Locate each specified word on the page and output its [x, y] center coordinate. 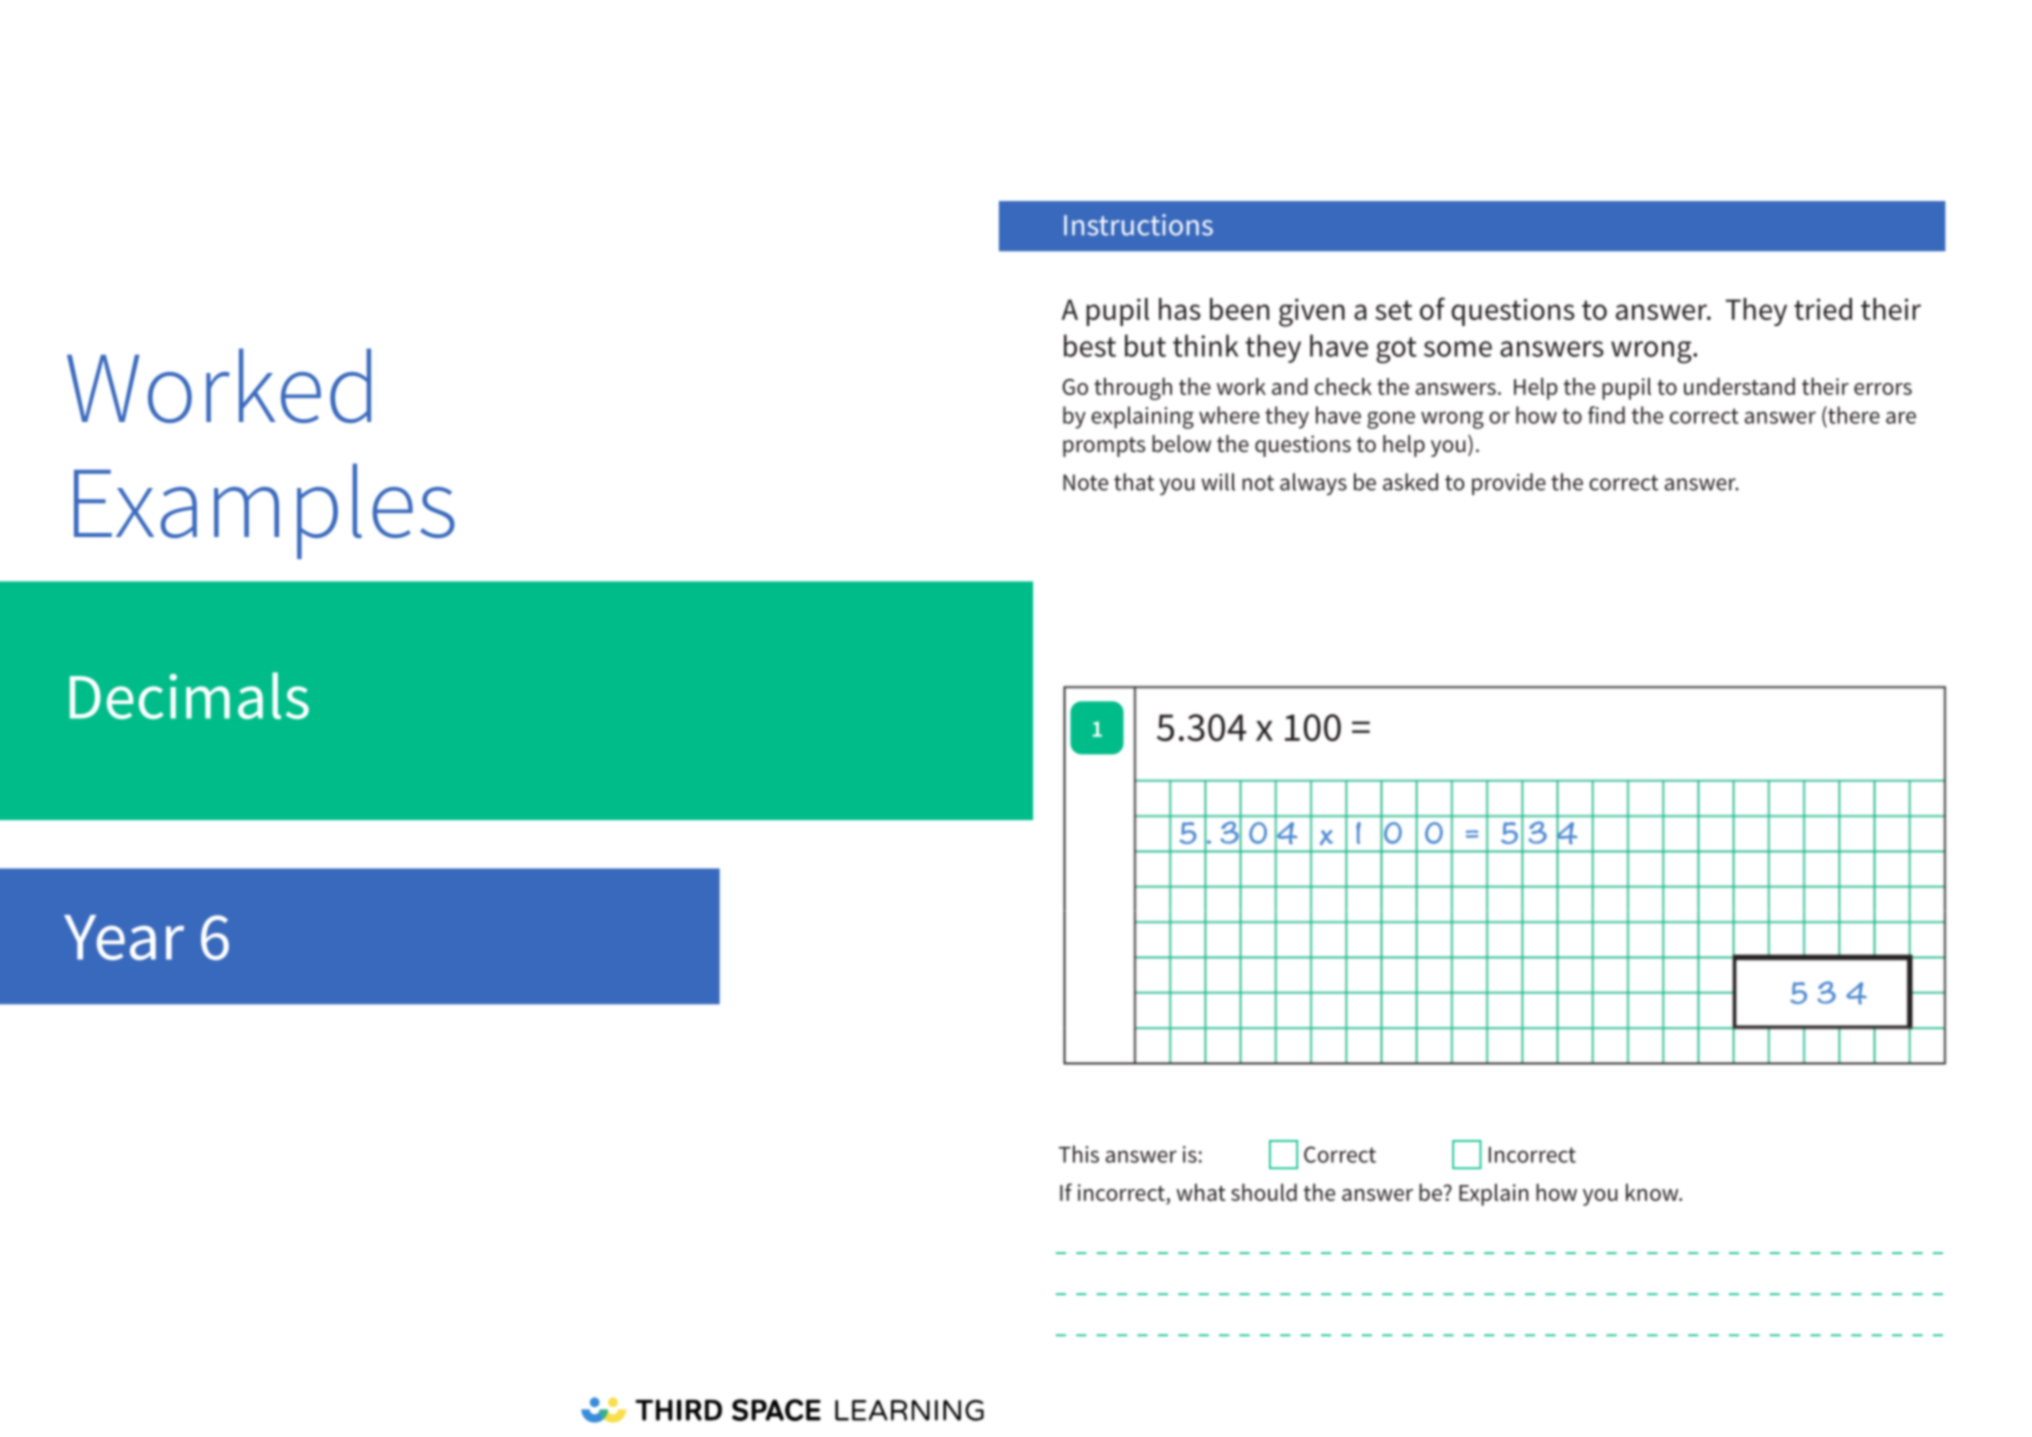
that [1134, 482]
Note [1085, 482]
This [1079, 1154]
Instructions [1138, 225]
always [1313, 484]
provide [1509, 484]
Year [124, 937]
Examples [264, 511]
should [1264, 1192]
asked [1410, 482]
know [1653, 1192]
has [1180, 309]
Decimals [189, 695]
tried [1823, 309]
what [1201, 1192]
